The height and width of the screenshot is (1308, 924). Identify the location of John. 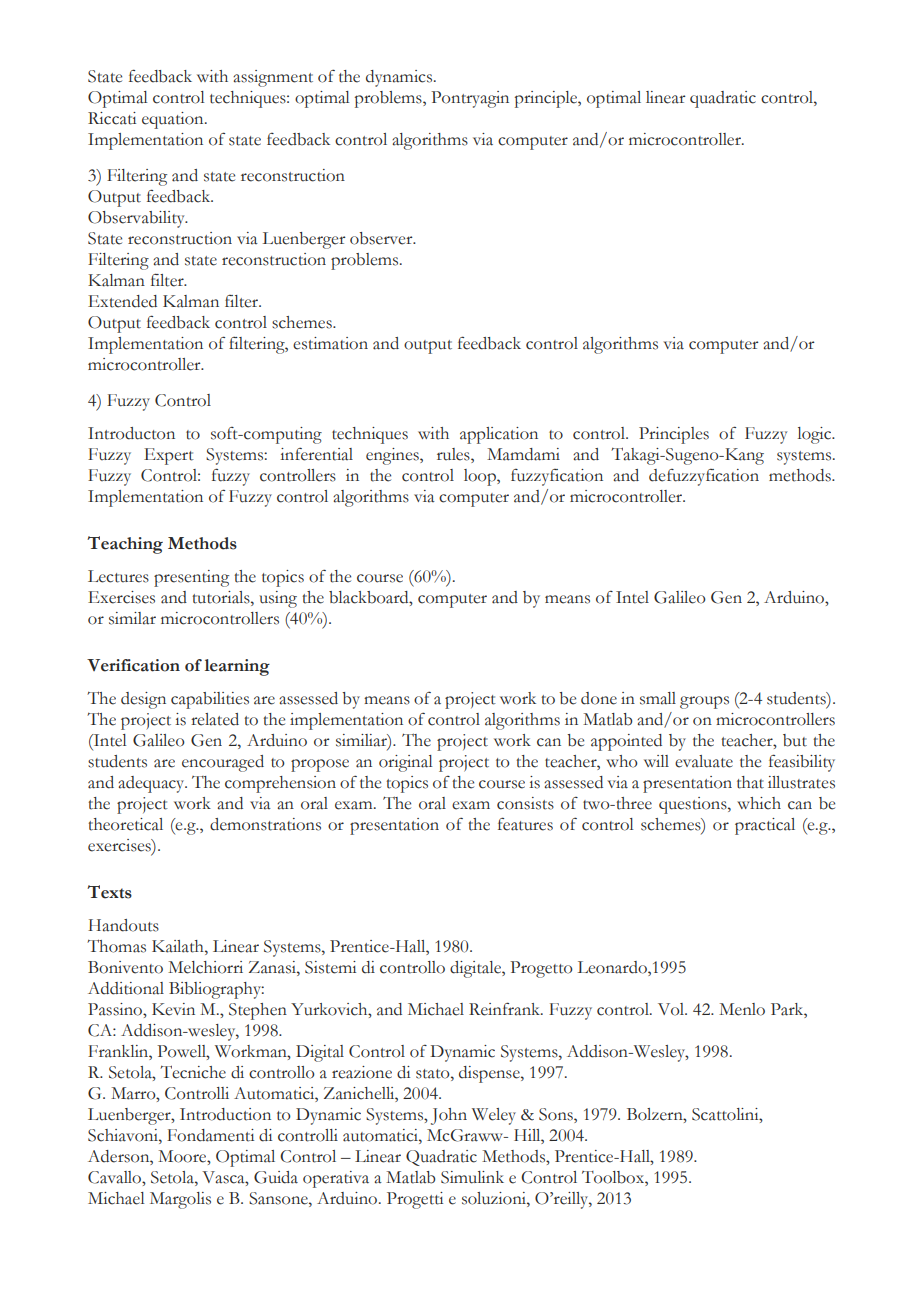
(449, 1116).
